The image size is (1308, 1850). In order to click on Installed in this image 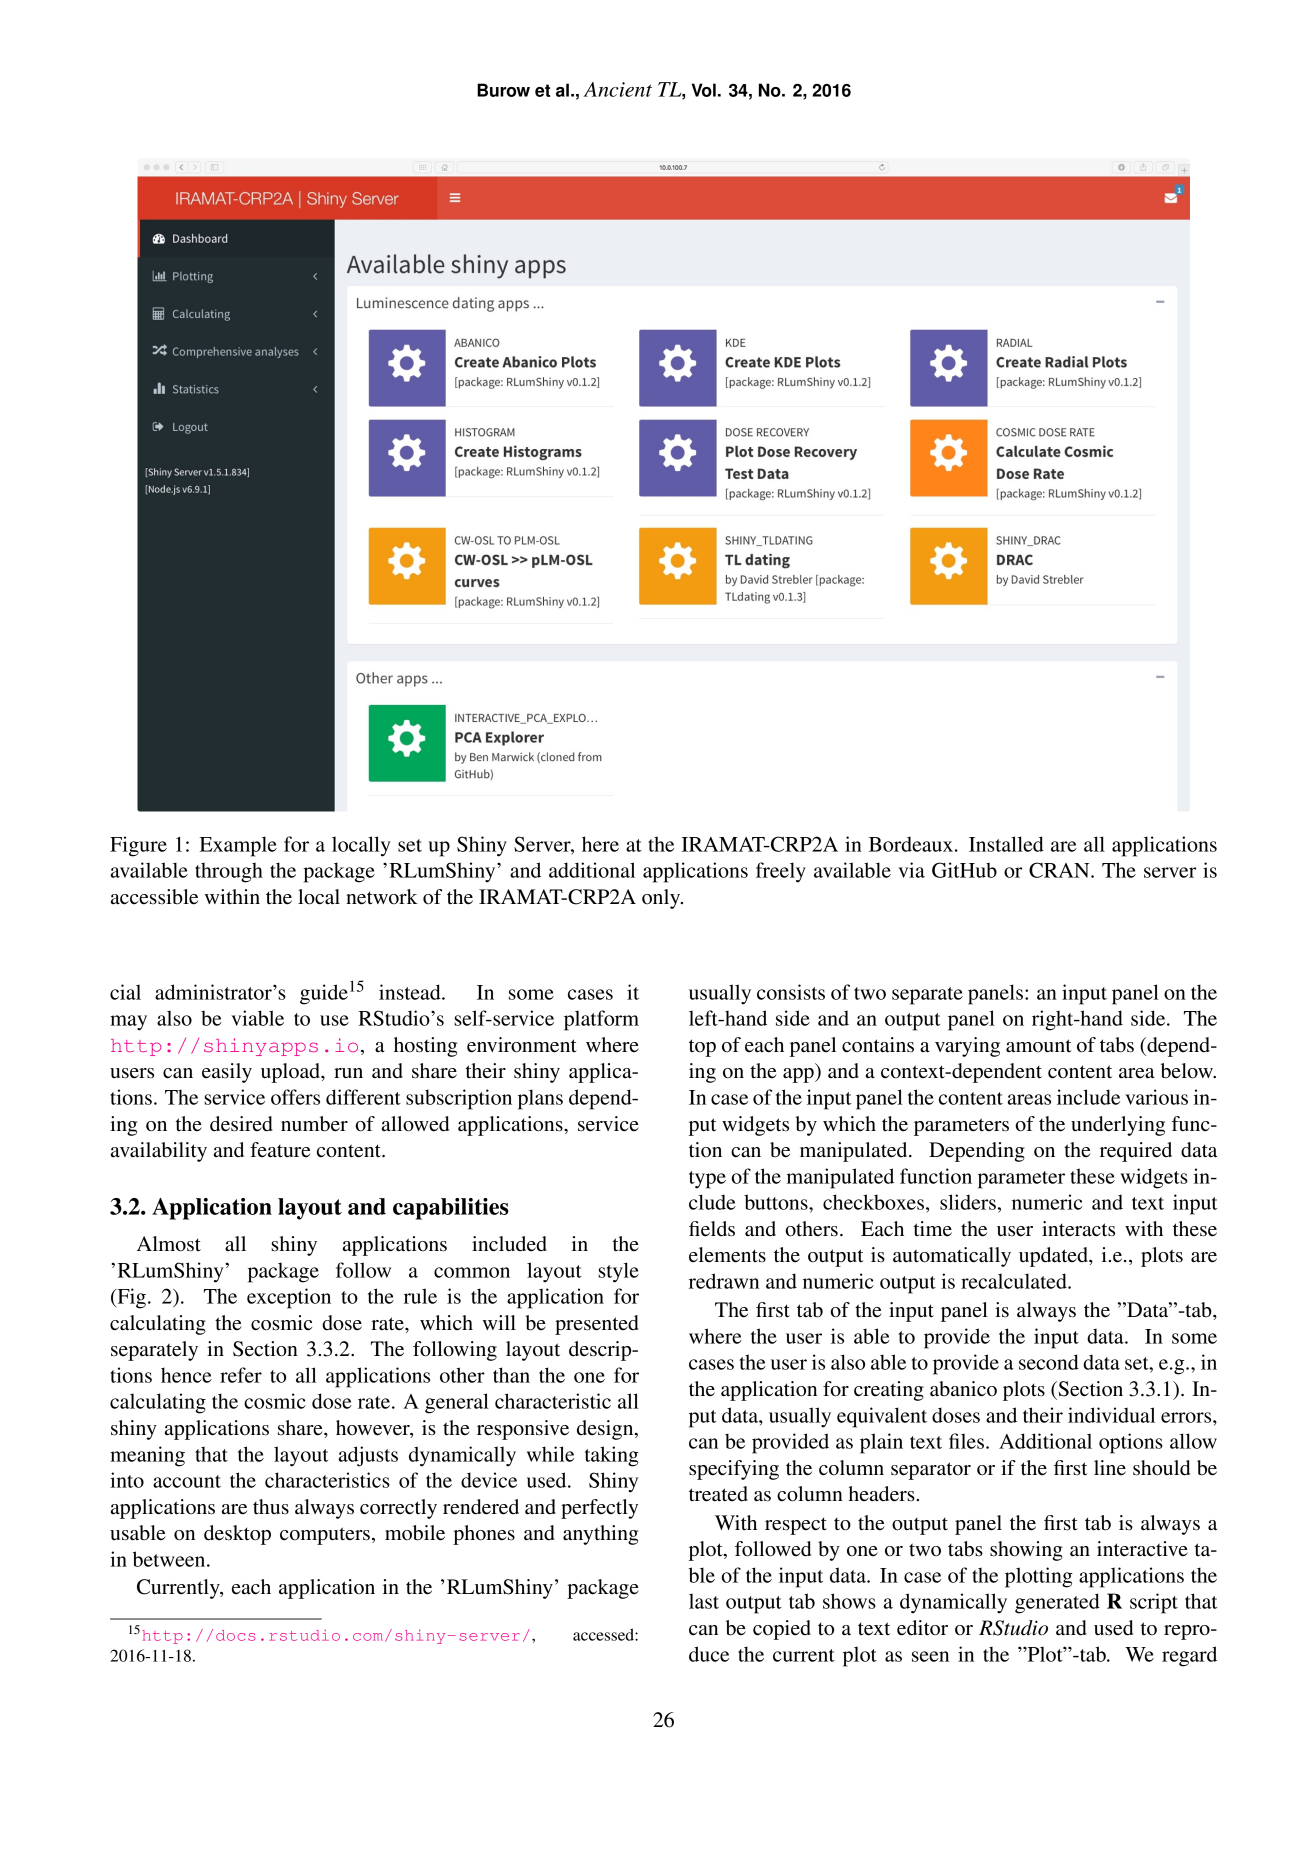, I will do `click(1006, 844)`.
